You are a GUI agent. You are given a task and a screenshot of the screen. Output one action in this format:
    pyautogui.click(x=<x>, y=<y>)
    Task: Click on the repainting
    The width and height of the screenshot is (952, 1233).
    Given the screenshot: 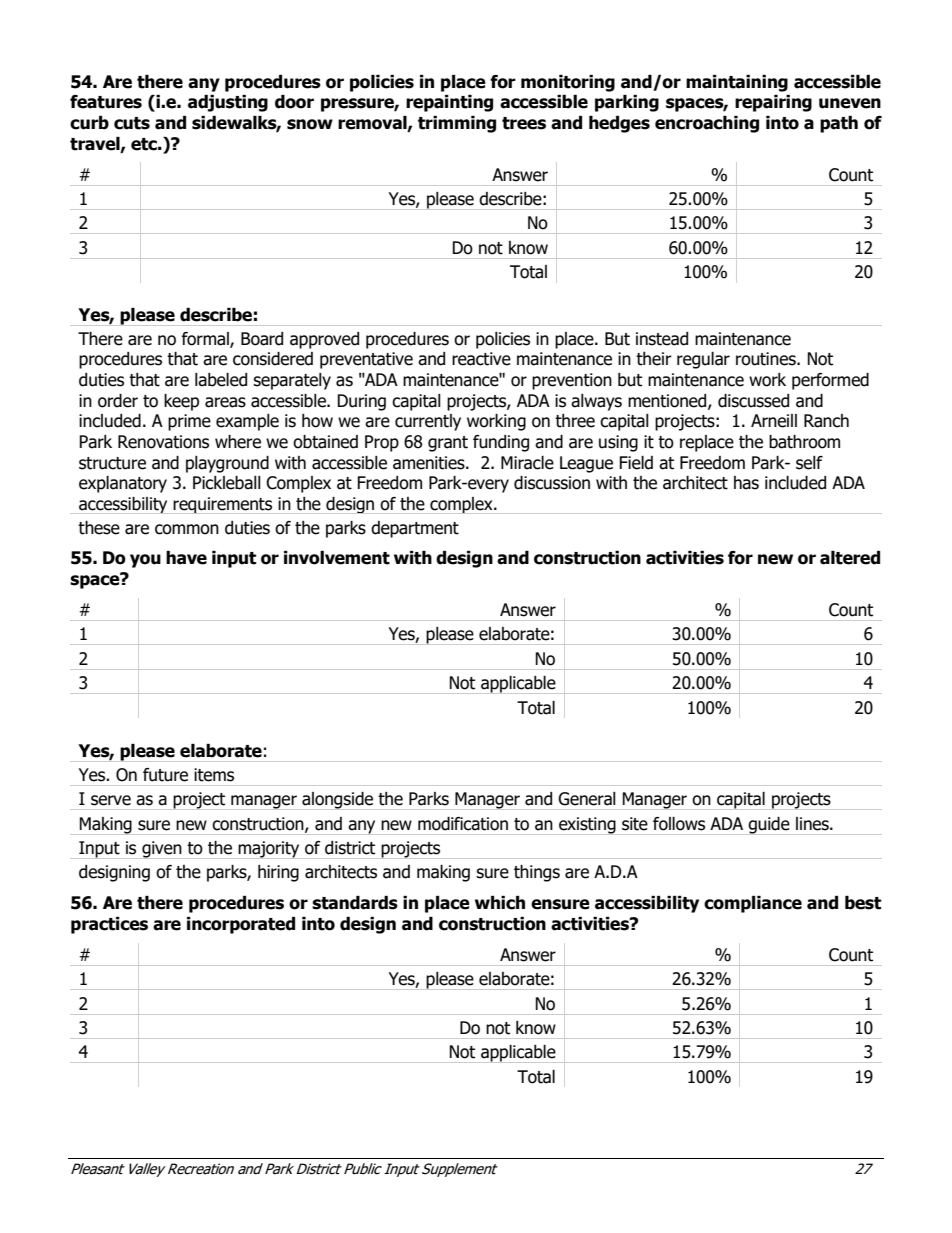 What is the action you would take?
    pyautogui.click(x=449, y=103)
